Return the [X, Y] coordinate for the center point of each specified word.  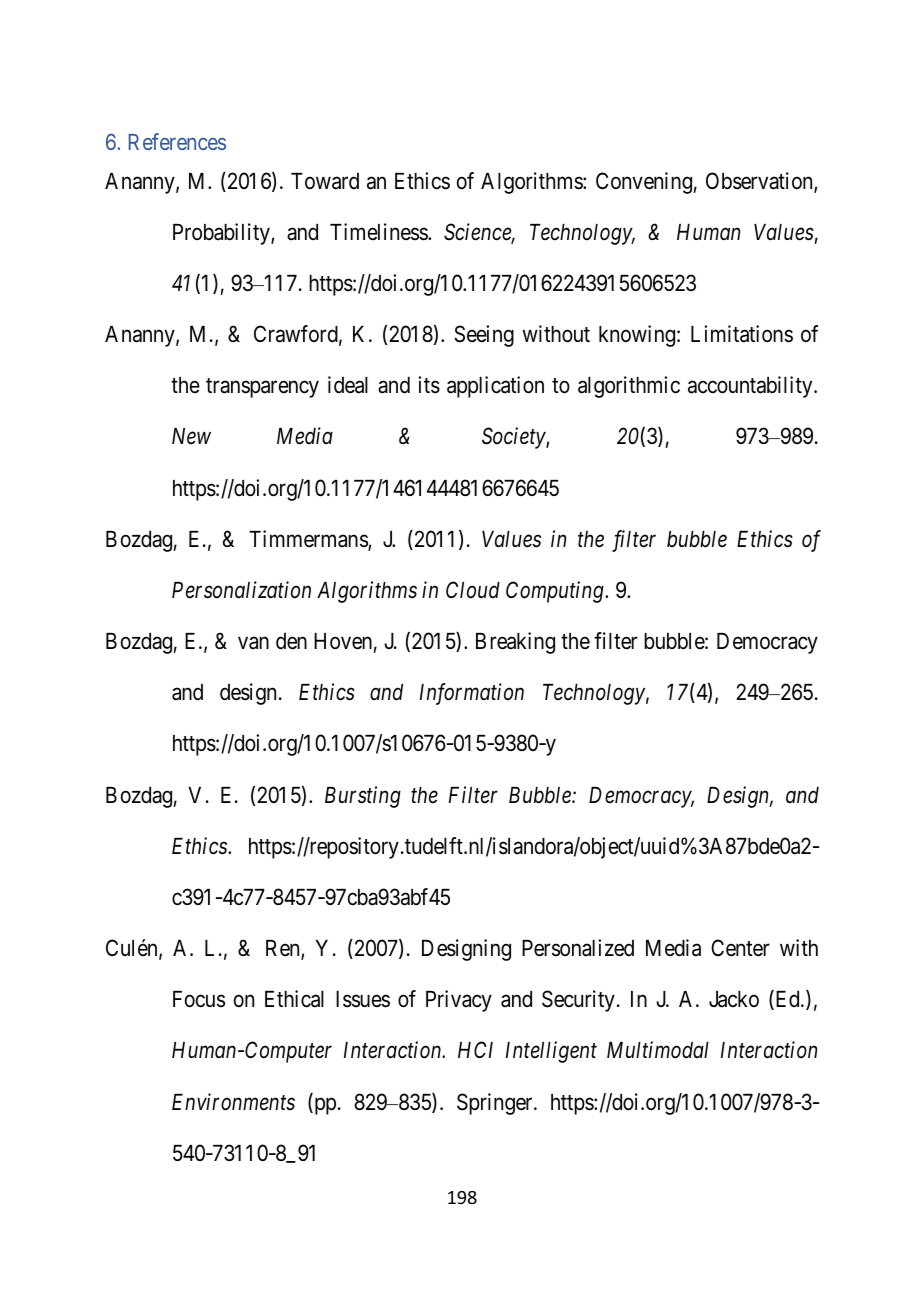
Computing [556, 592]
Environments [233, 1102]
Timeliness [379, 232]
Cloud [473, 590]
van [253, 643]
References [177, 141]
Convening [644, 183]
